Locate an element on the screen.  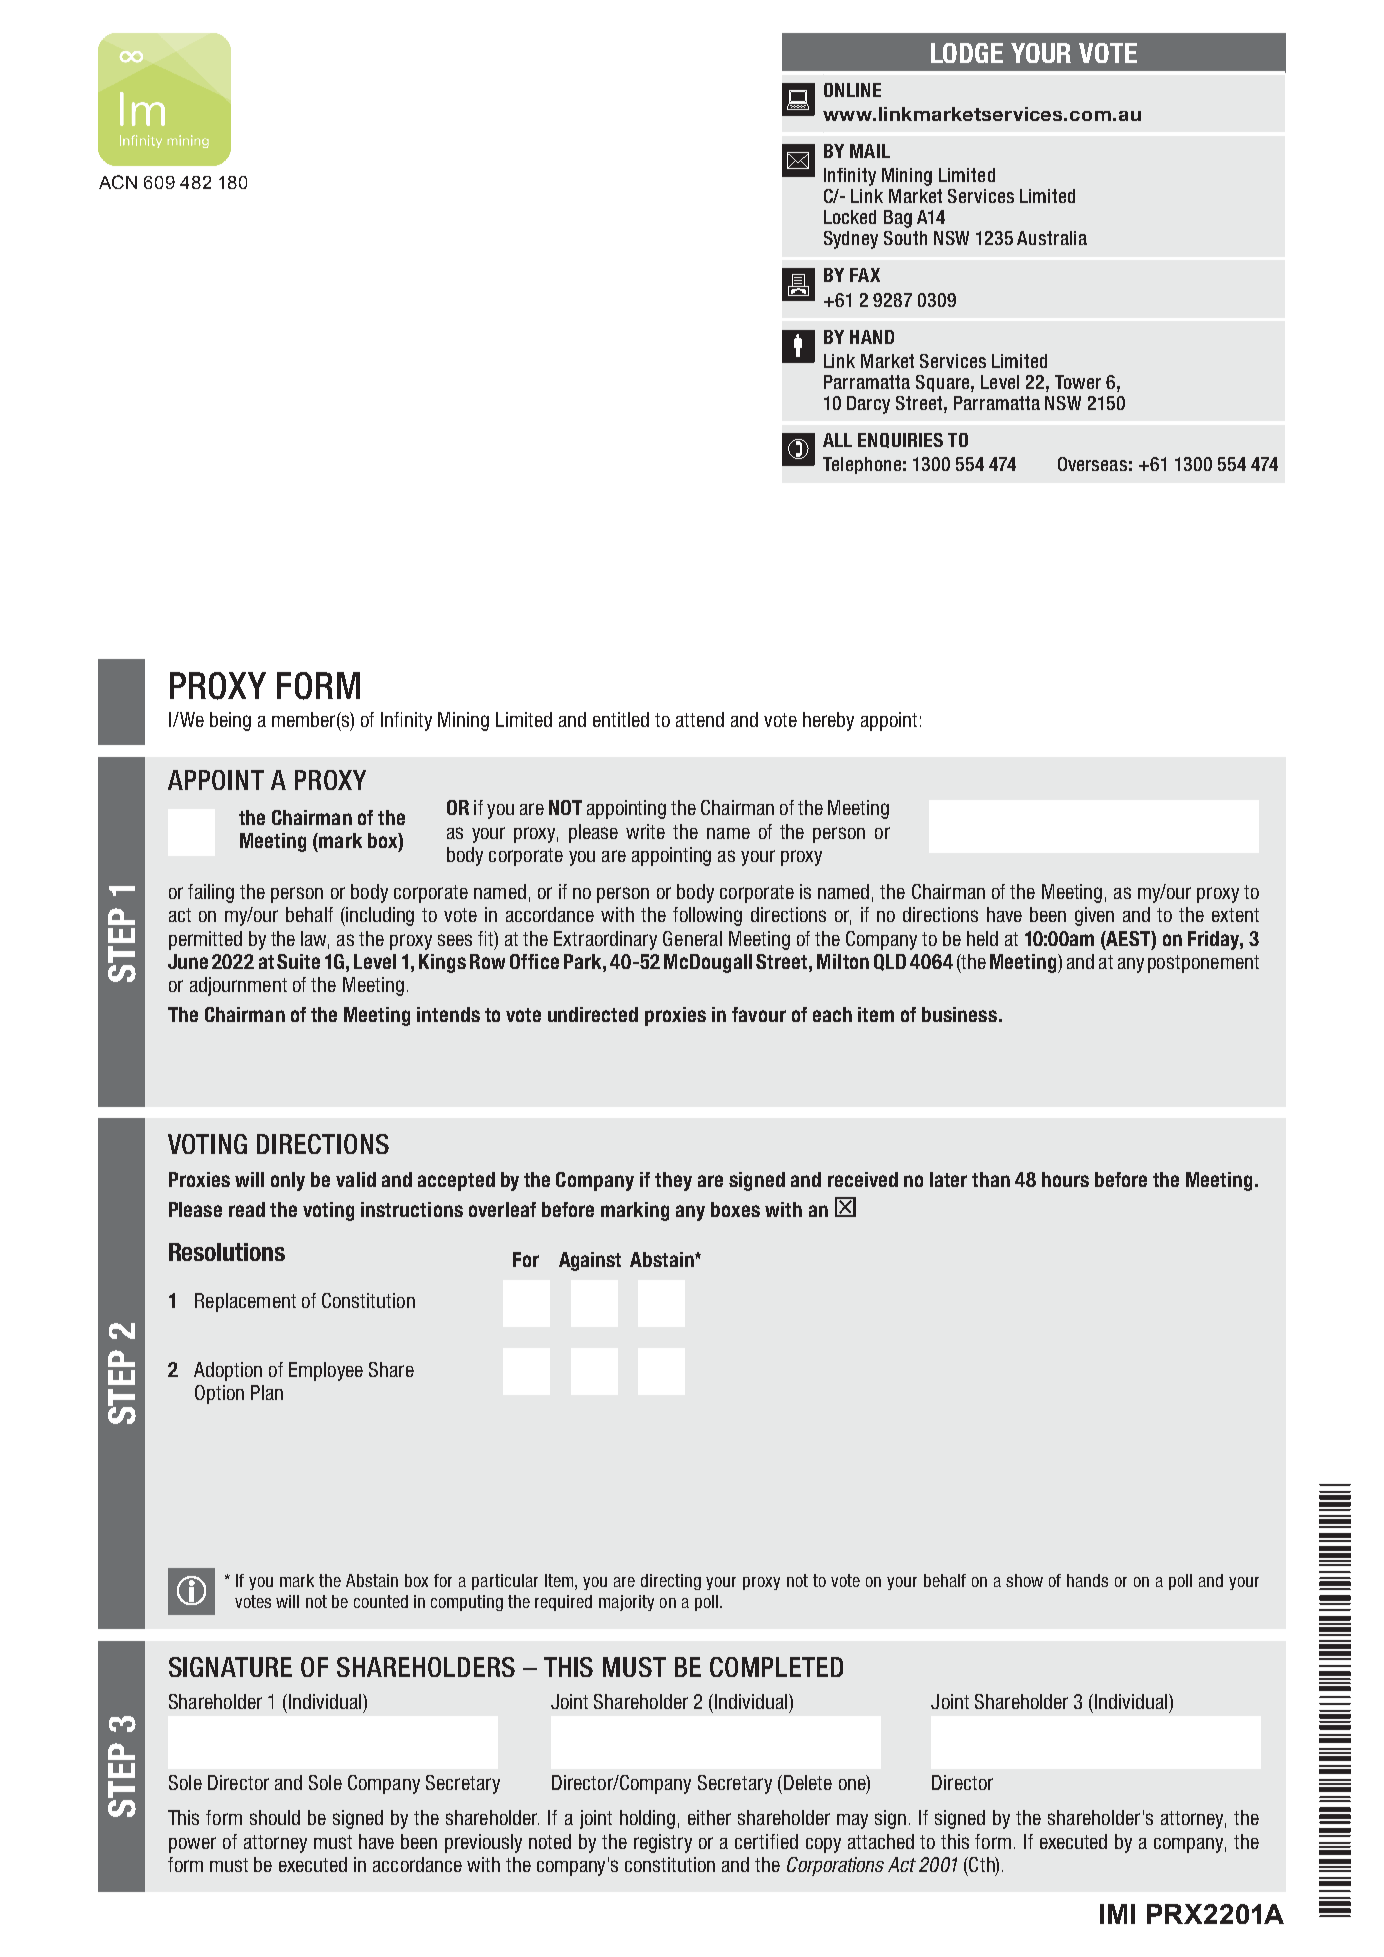
should is located at coordinates (275, 1817).
